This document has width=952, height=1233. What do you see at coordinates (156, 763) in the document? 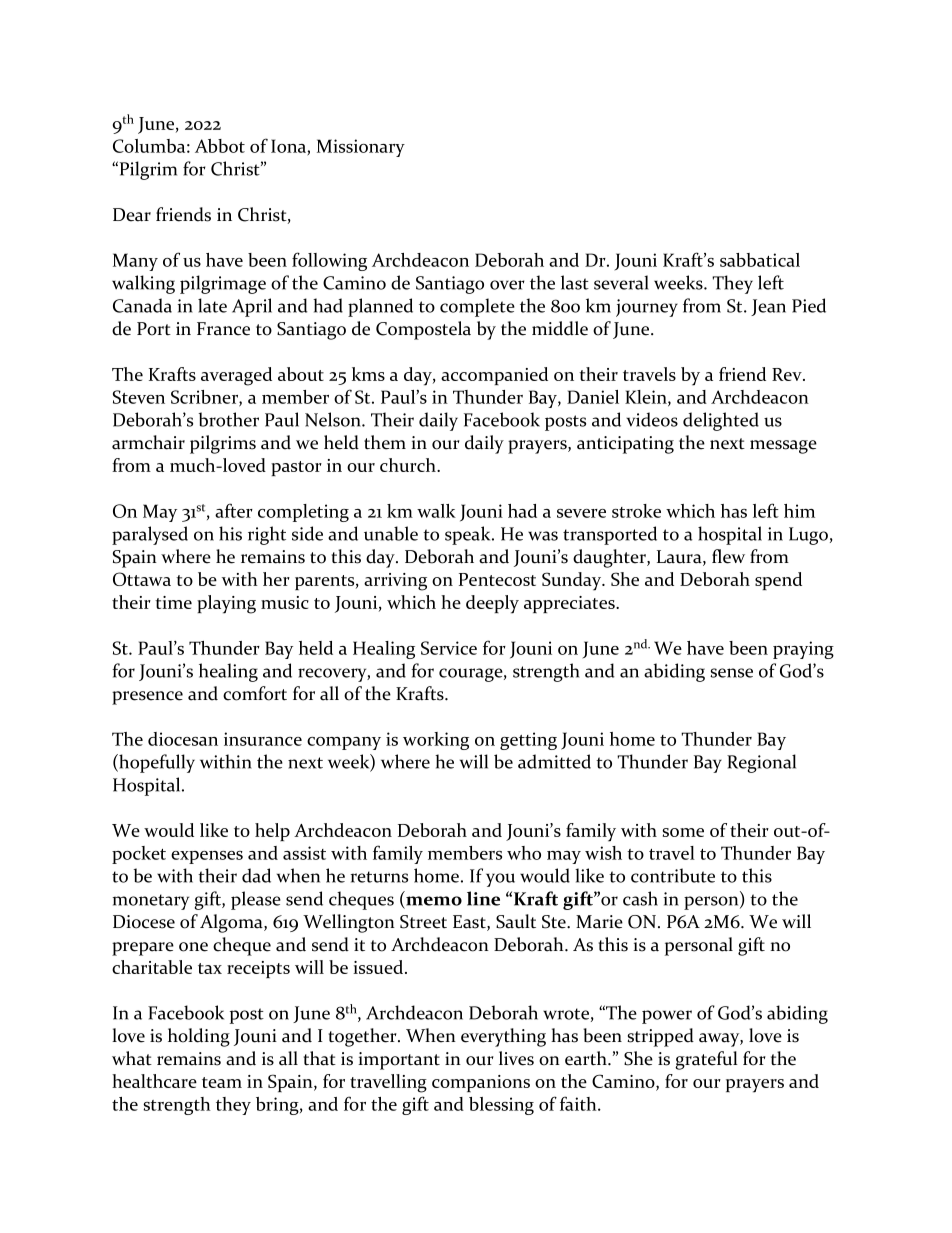
I see `hopefully` at bounding box center [156, 763].
